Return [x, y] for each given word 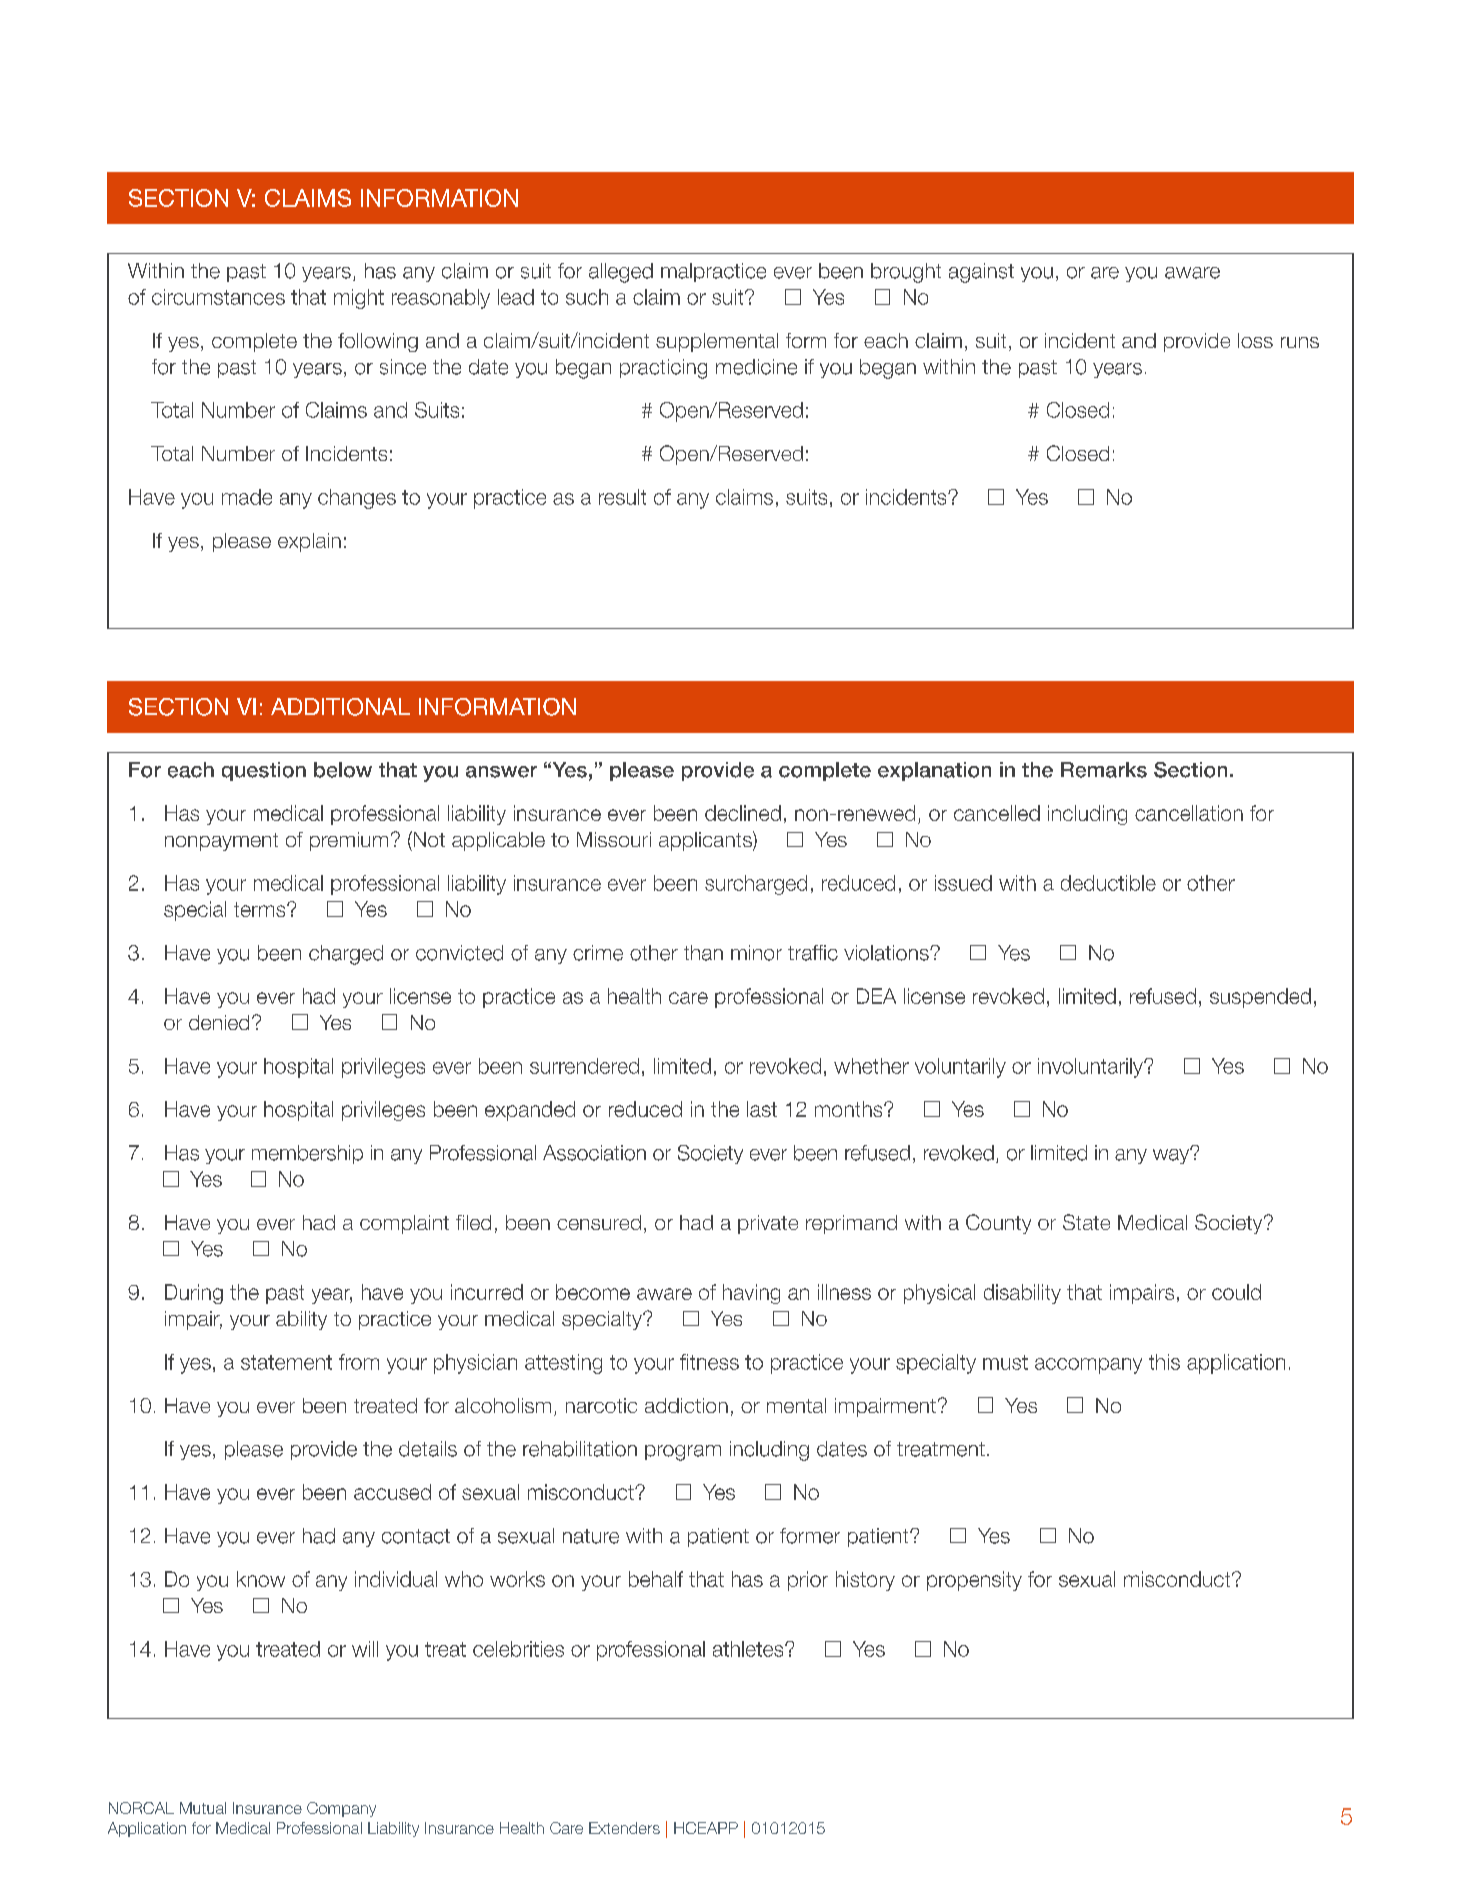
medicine [756, 367]
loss [1255, 340]
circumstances [218, 297]
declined [743, 813]
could [1236, 1292]
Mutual [203, 1808]
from [359, 1362]
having [751, 1294]
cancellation [1189, 813]
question [264, 771]
